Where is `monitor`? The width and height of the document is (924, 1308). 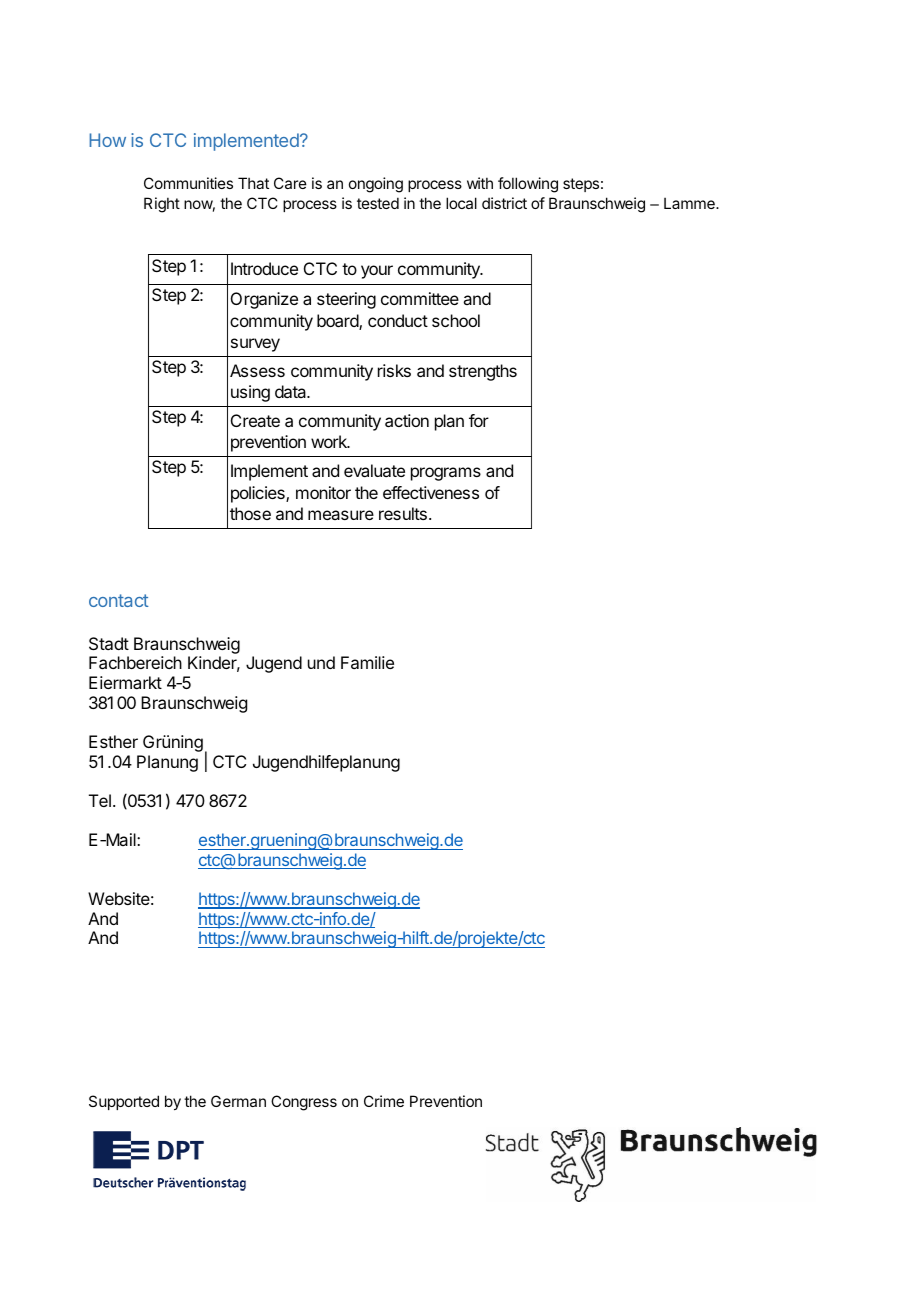 monitor is located at coordinates (323, 492).
